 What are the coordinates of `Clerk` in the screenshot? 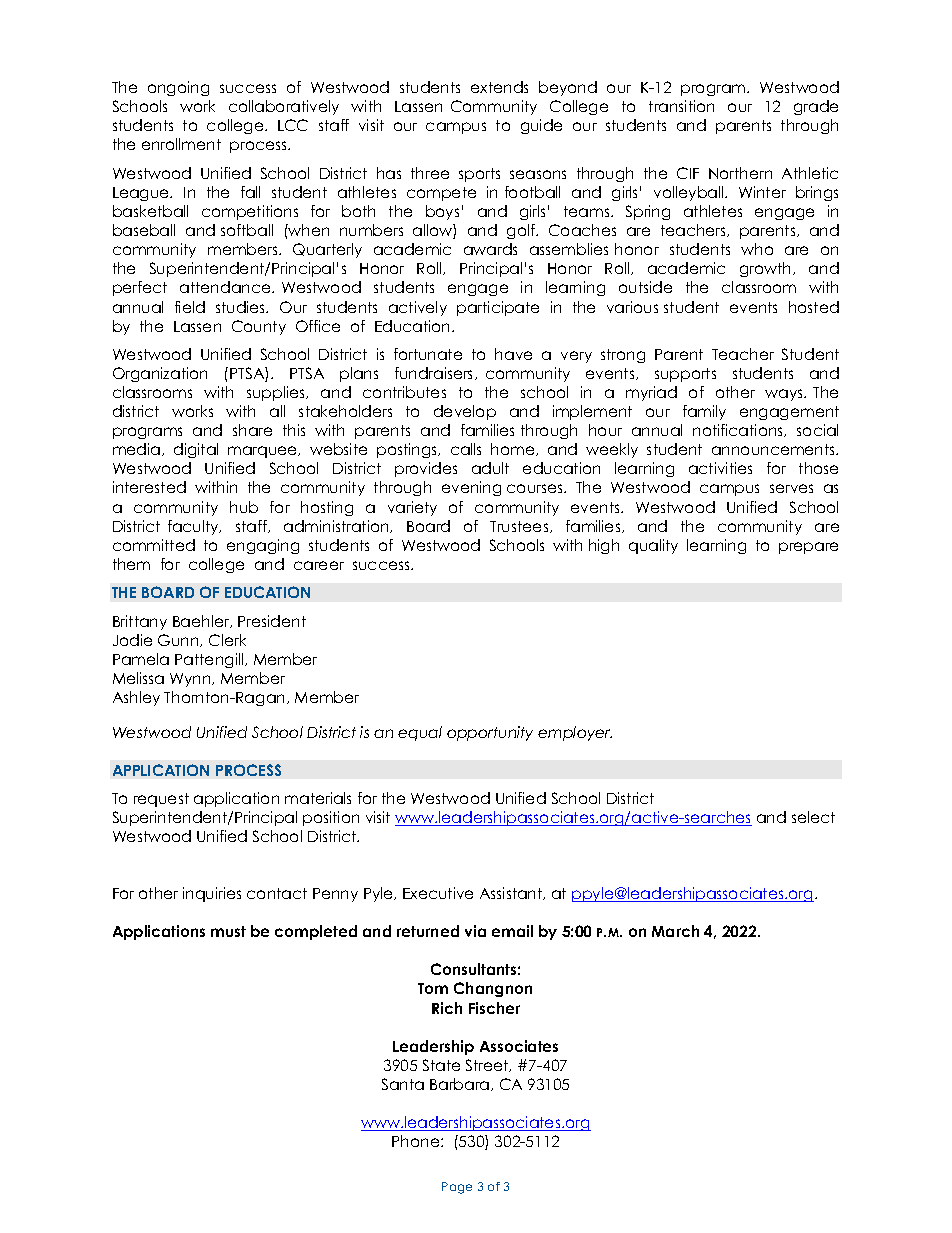 It's located at (227, 640).
